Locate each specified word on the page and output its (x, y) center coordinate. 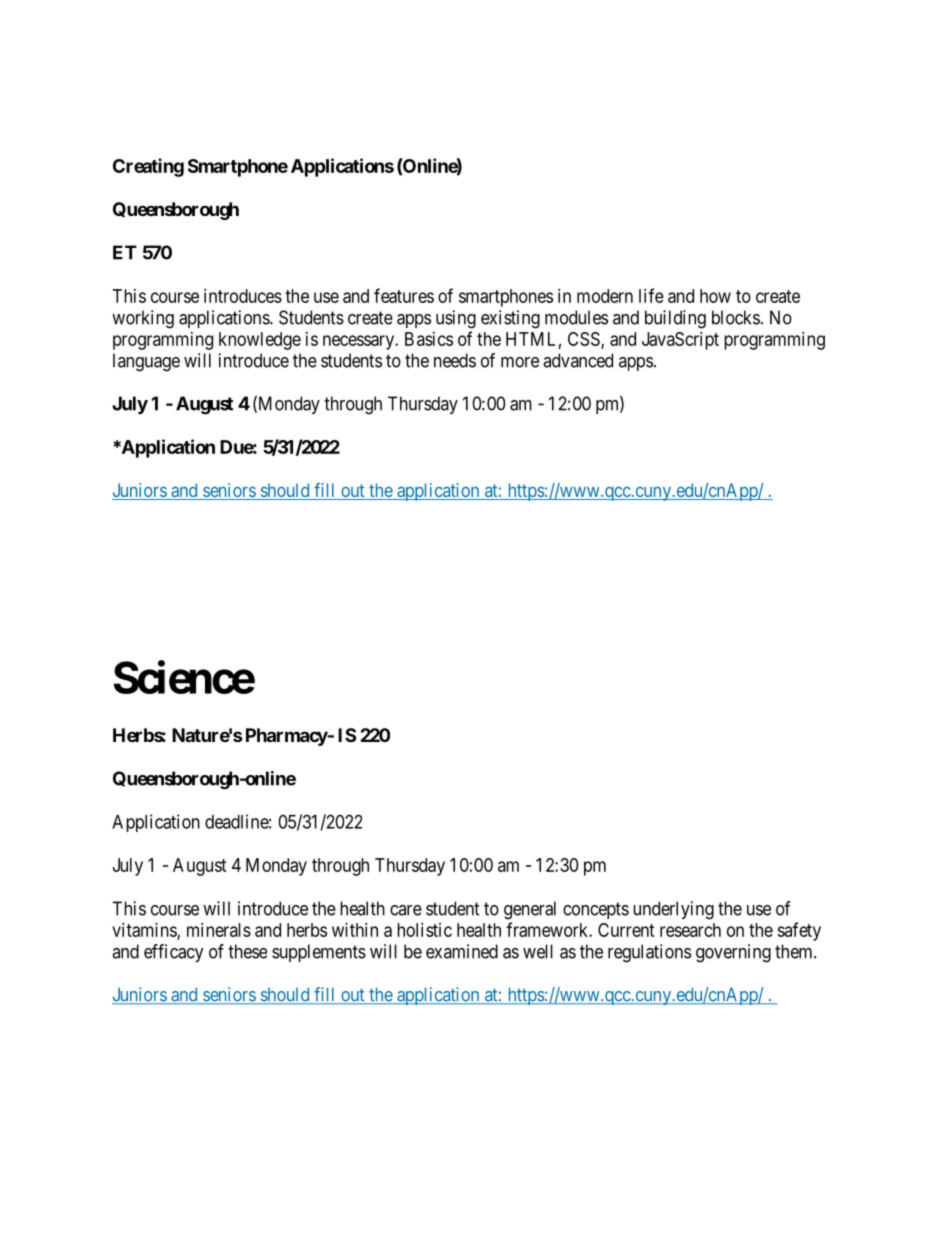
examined (462, 951)
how (715, 296)
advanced (578, 360)
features (404, 295)
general (530, 910)
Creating (148, 167)
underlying (673, 910)
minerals (219, 930)
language (146, 362)
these (247, 951)
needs (455, 360)
